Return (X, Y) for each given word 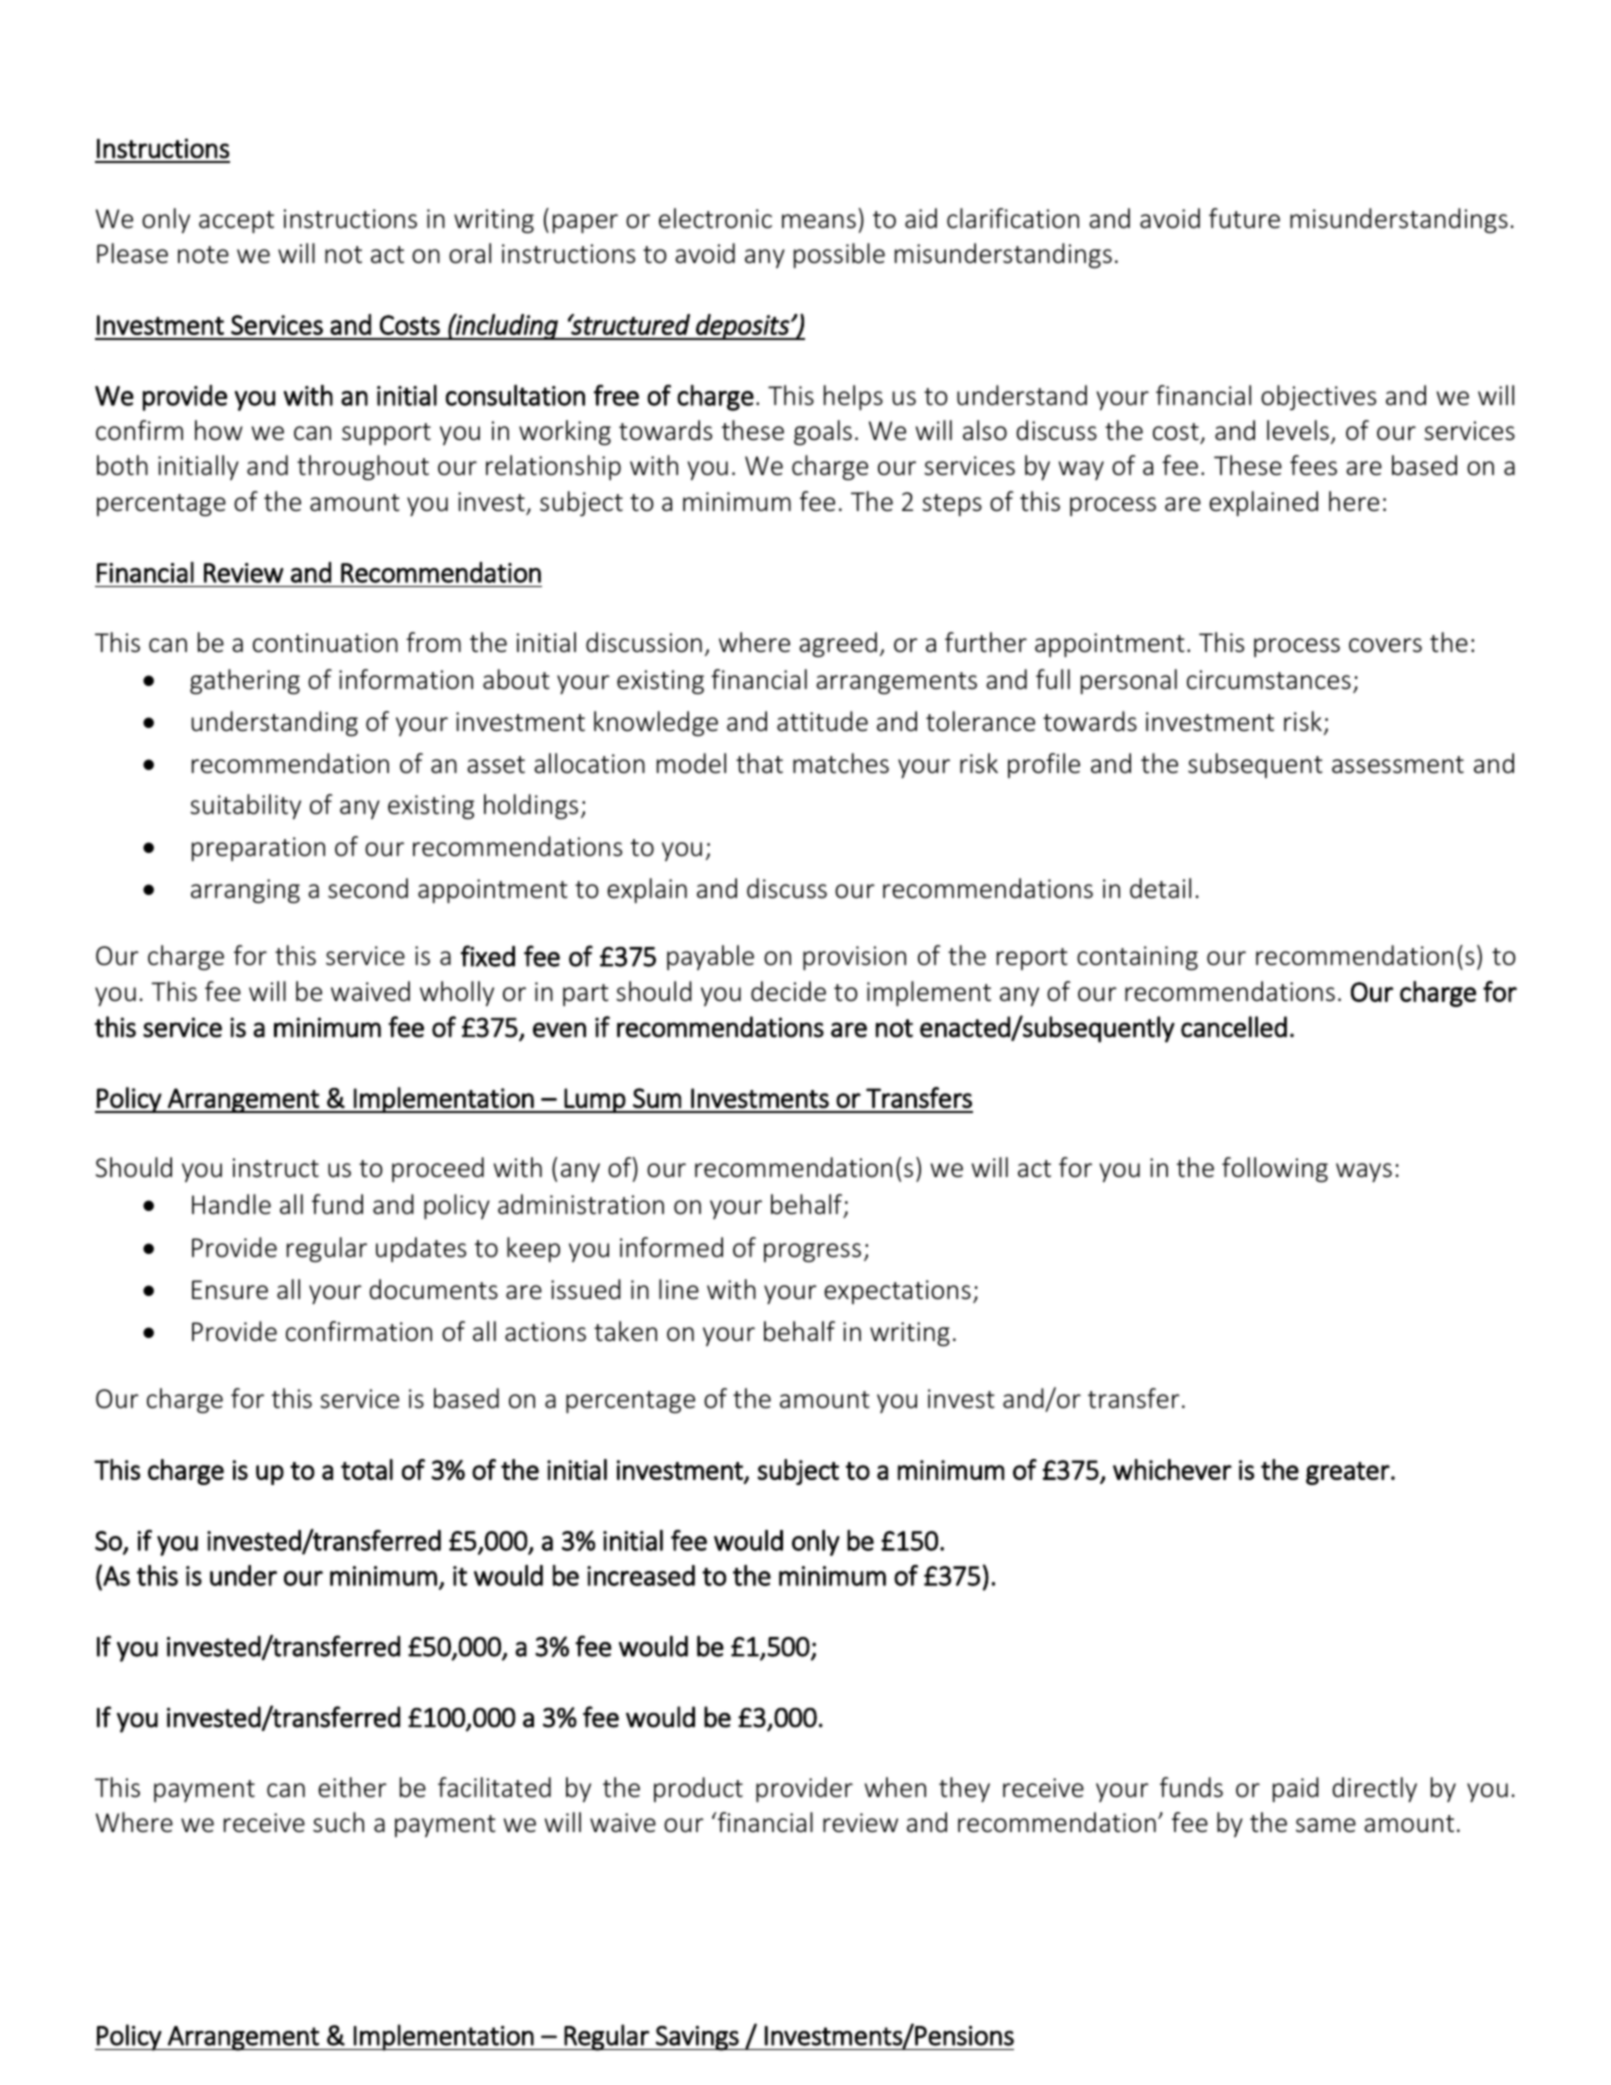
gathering (245, 681)
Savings (697, 2038)
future (1244, 218)
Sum (657, 1098)
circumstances (1269, 680)
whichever (1172, 1469)
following (1275, 1169)
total (367, 1469)
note (203, 255)
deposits (742, 327)
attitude (822, 721)
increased (641, 1575)
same (1326, 1825)
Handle (231, 1204)
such (338, 1822)
